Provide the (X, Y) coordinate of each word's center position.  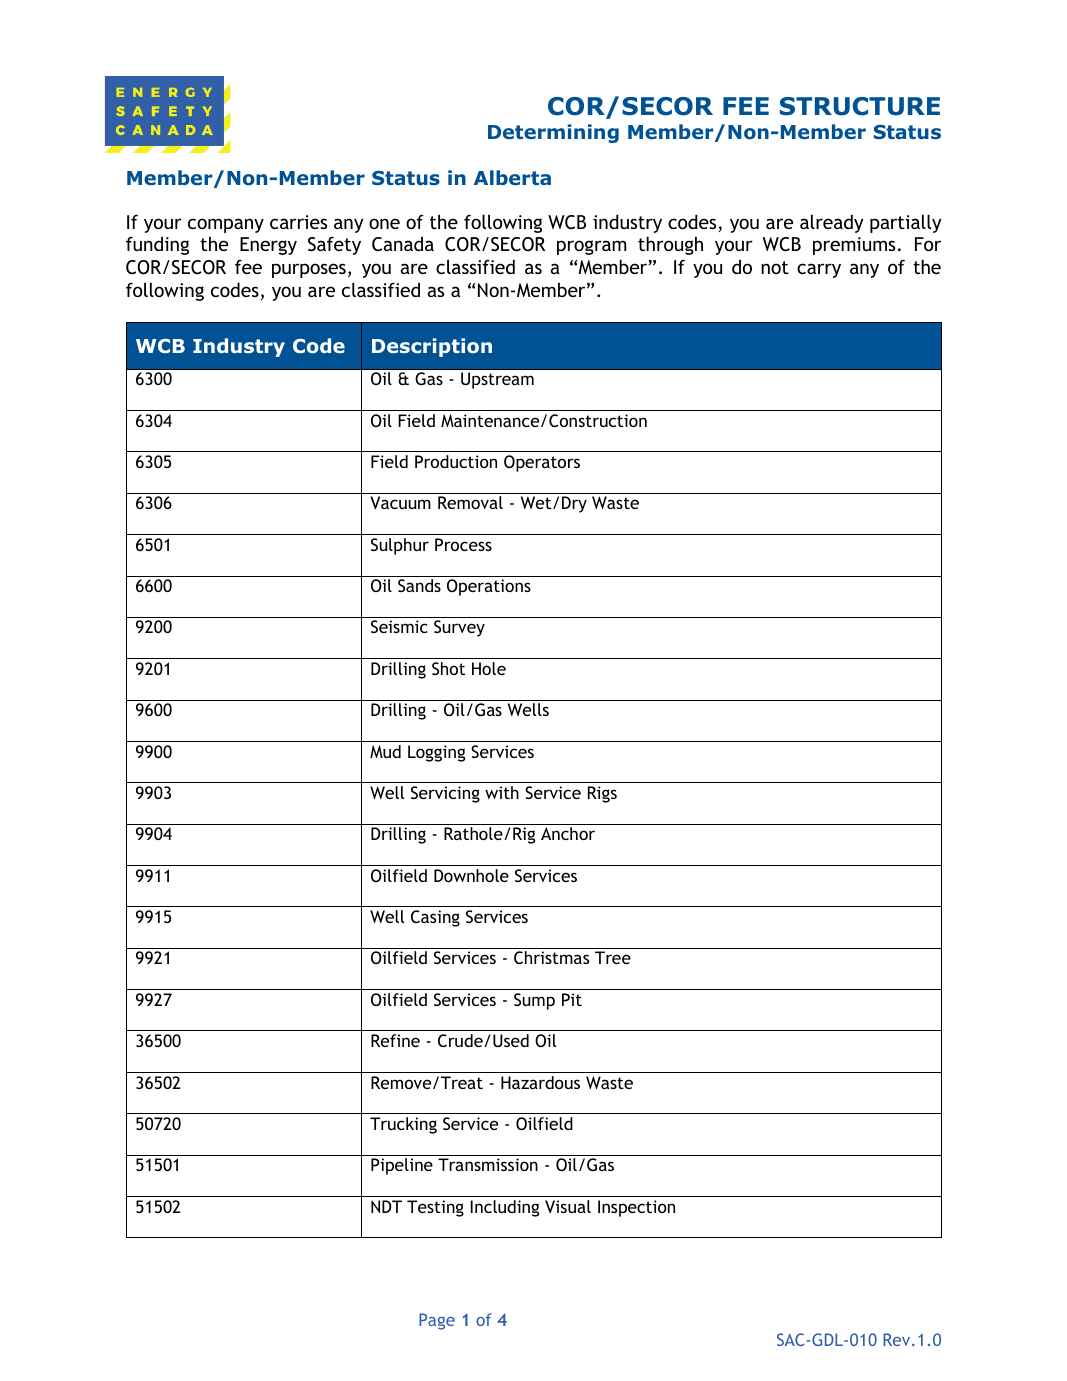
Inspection (636, 1208)
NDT (386, 1206)
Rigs (602, 794)
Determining (553, 133)
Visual (568, 1206)
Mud (385, 751)
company (226, 225)
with (502, 792)
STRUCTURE (860, 106)
